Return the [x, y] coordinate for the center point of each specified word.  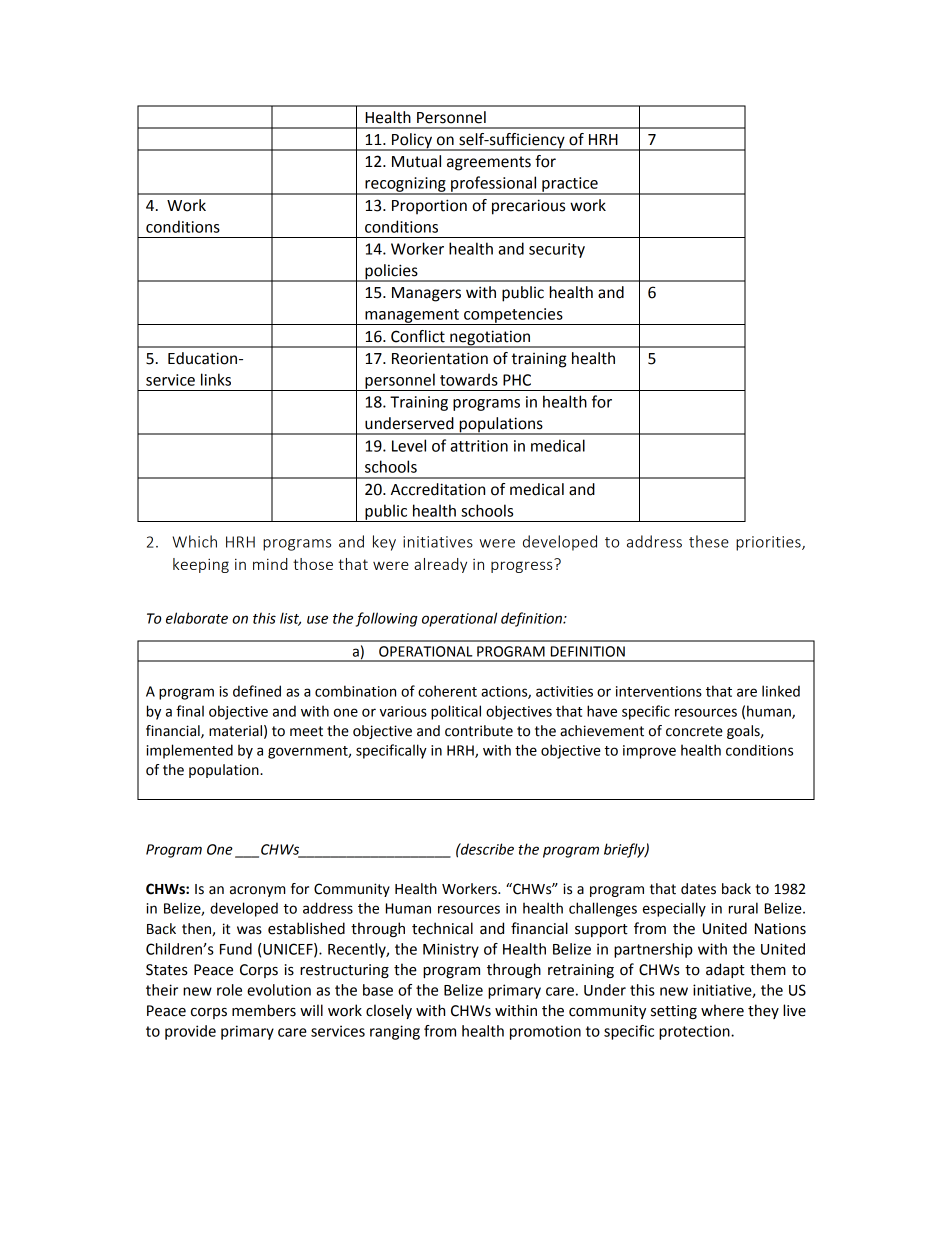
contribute [479, 731]
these [709, 541]
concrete [694, 731]
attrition [479, 446]
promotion [545, 1032]
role [229, 990]
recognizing [405, 185]
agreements [489, 163]
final [190, 711]
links [216, 379]
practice [570, 185]
